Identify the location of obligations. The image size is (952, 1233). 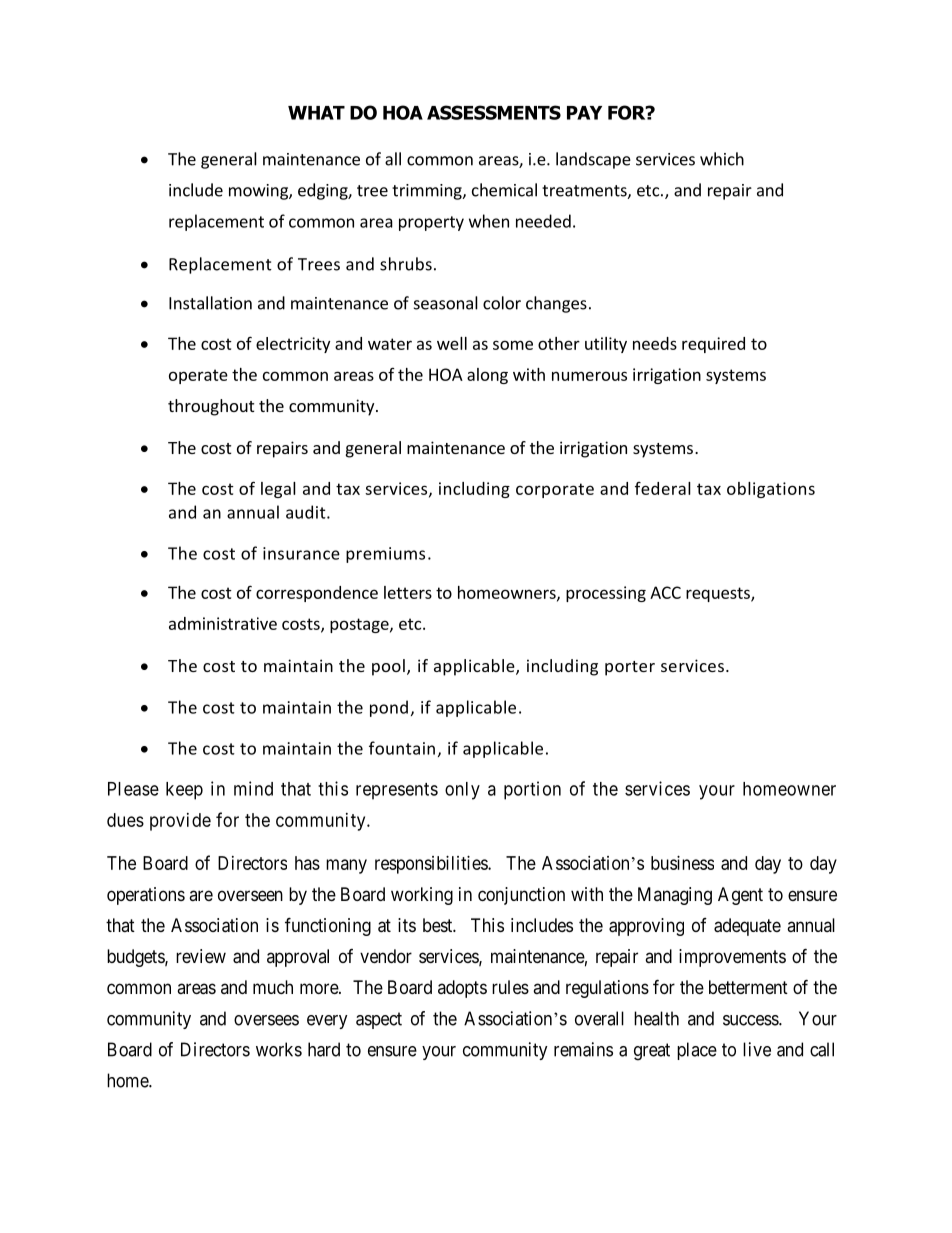
(771, 490).
